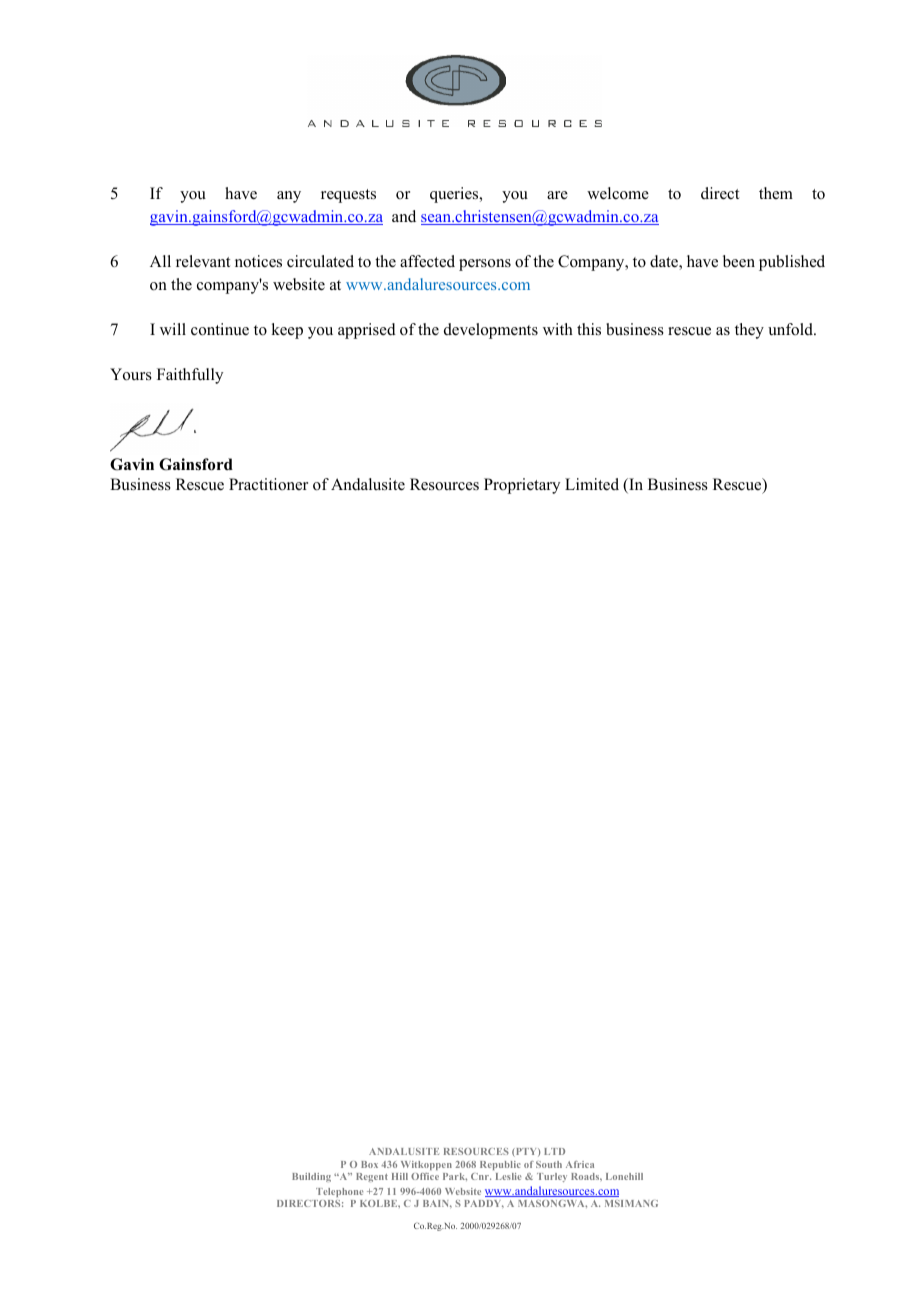  What do you see at coordinates (268, 484) in the screenshot?
I see `Practitioner` at bounding box center [268, 484].
